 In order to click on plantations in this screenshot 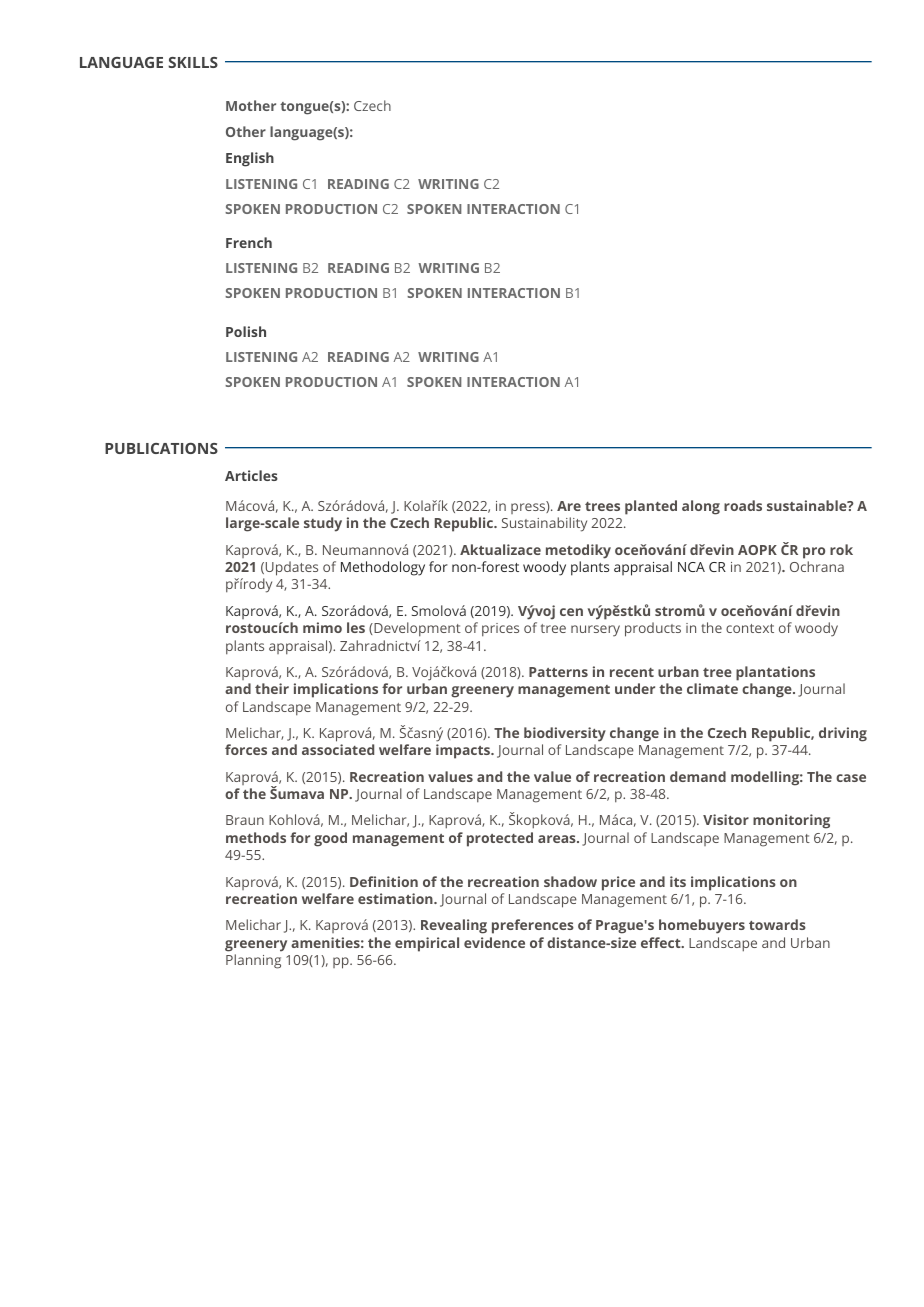, I will do `click(775, 673)`.
